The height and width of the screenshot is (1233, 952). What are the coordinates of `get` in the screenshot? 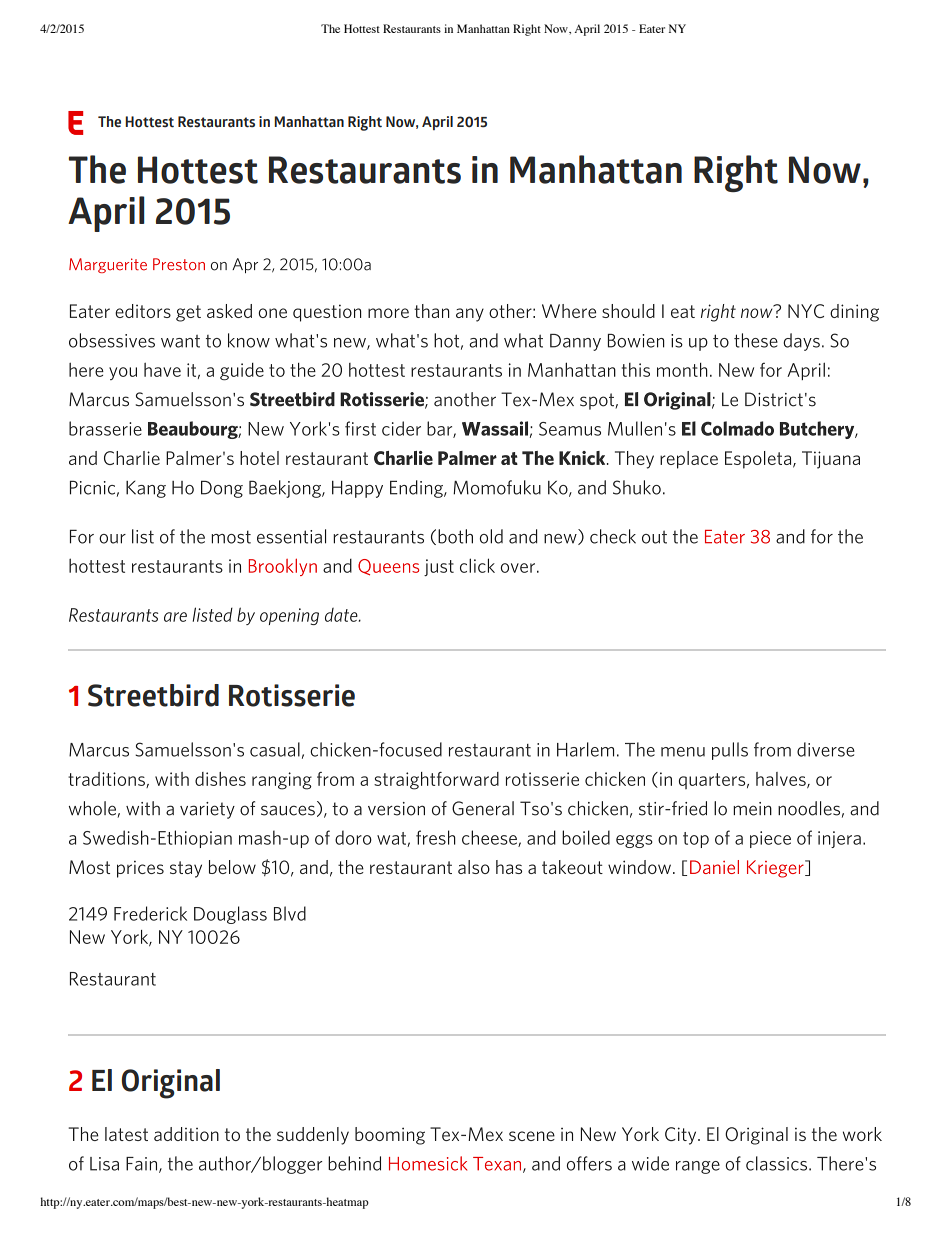 It's located at (188, 313).
